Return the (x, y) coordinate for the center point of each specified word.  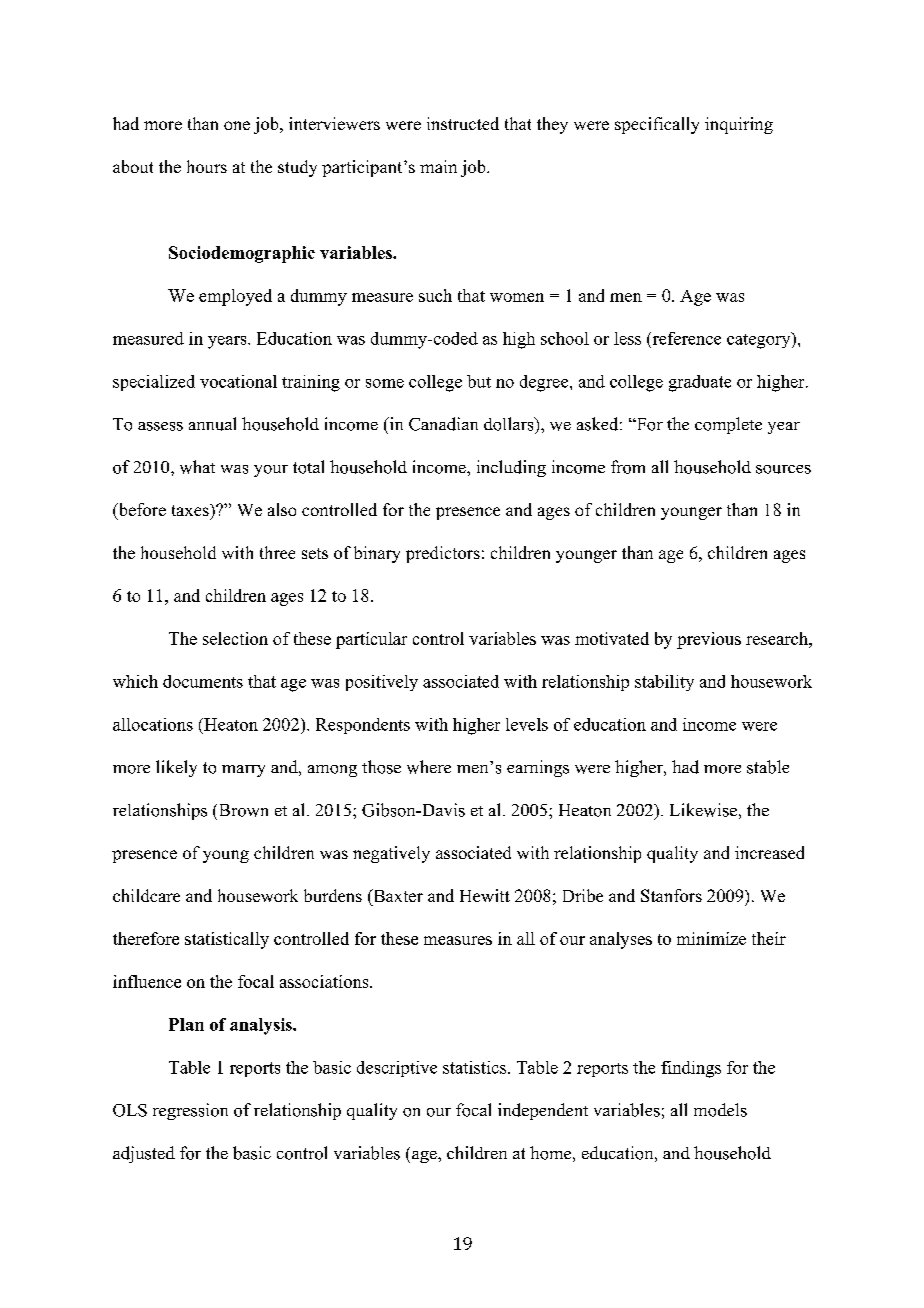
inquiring (739, 125)
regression (190, 1111)
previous (709, 640)
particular (371, 640)
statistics (474, 1067)
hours (207, 166)
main (438, 166)
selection (235, 638)
